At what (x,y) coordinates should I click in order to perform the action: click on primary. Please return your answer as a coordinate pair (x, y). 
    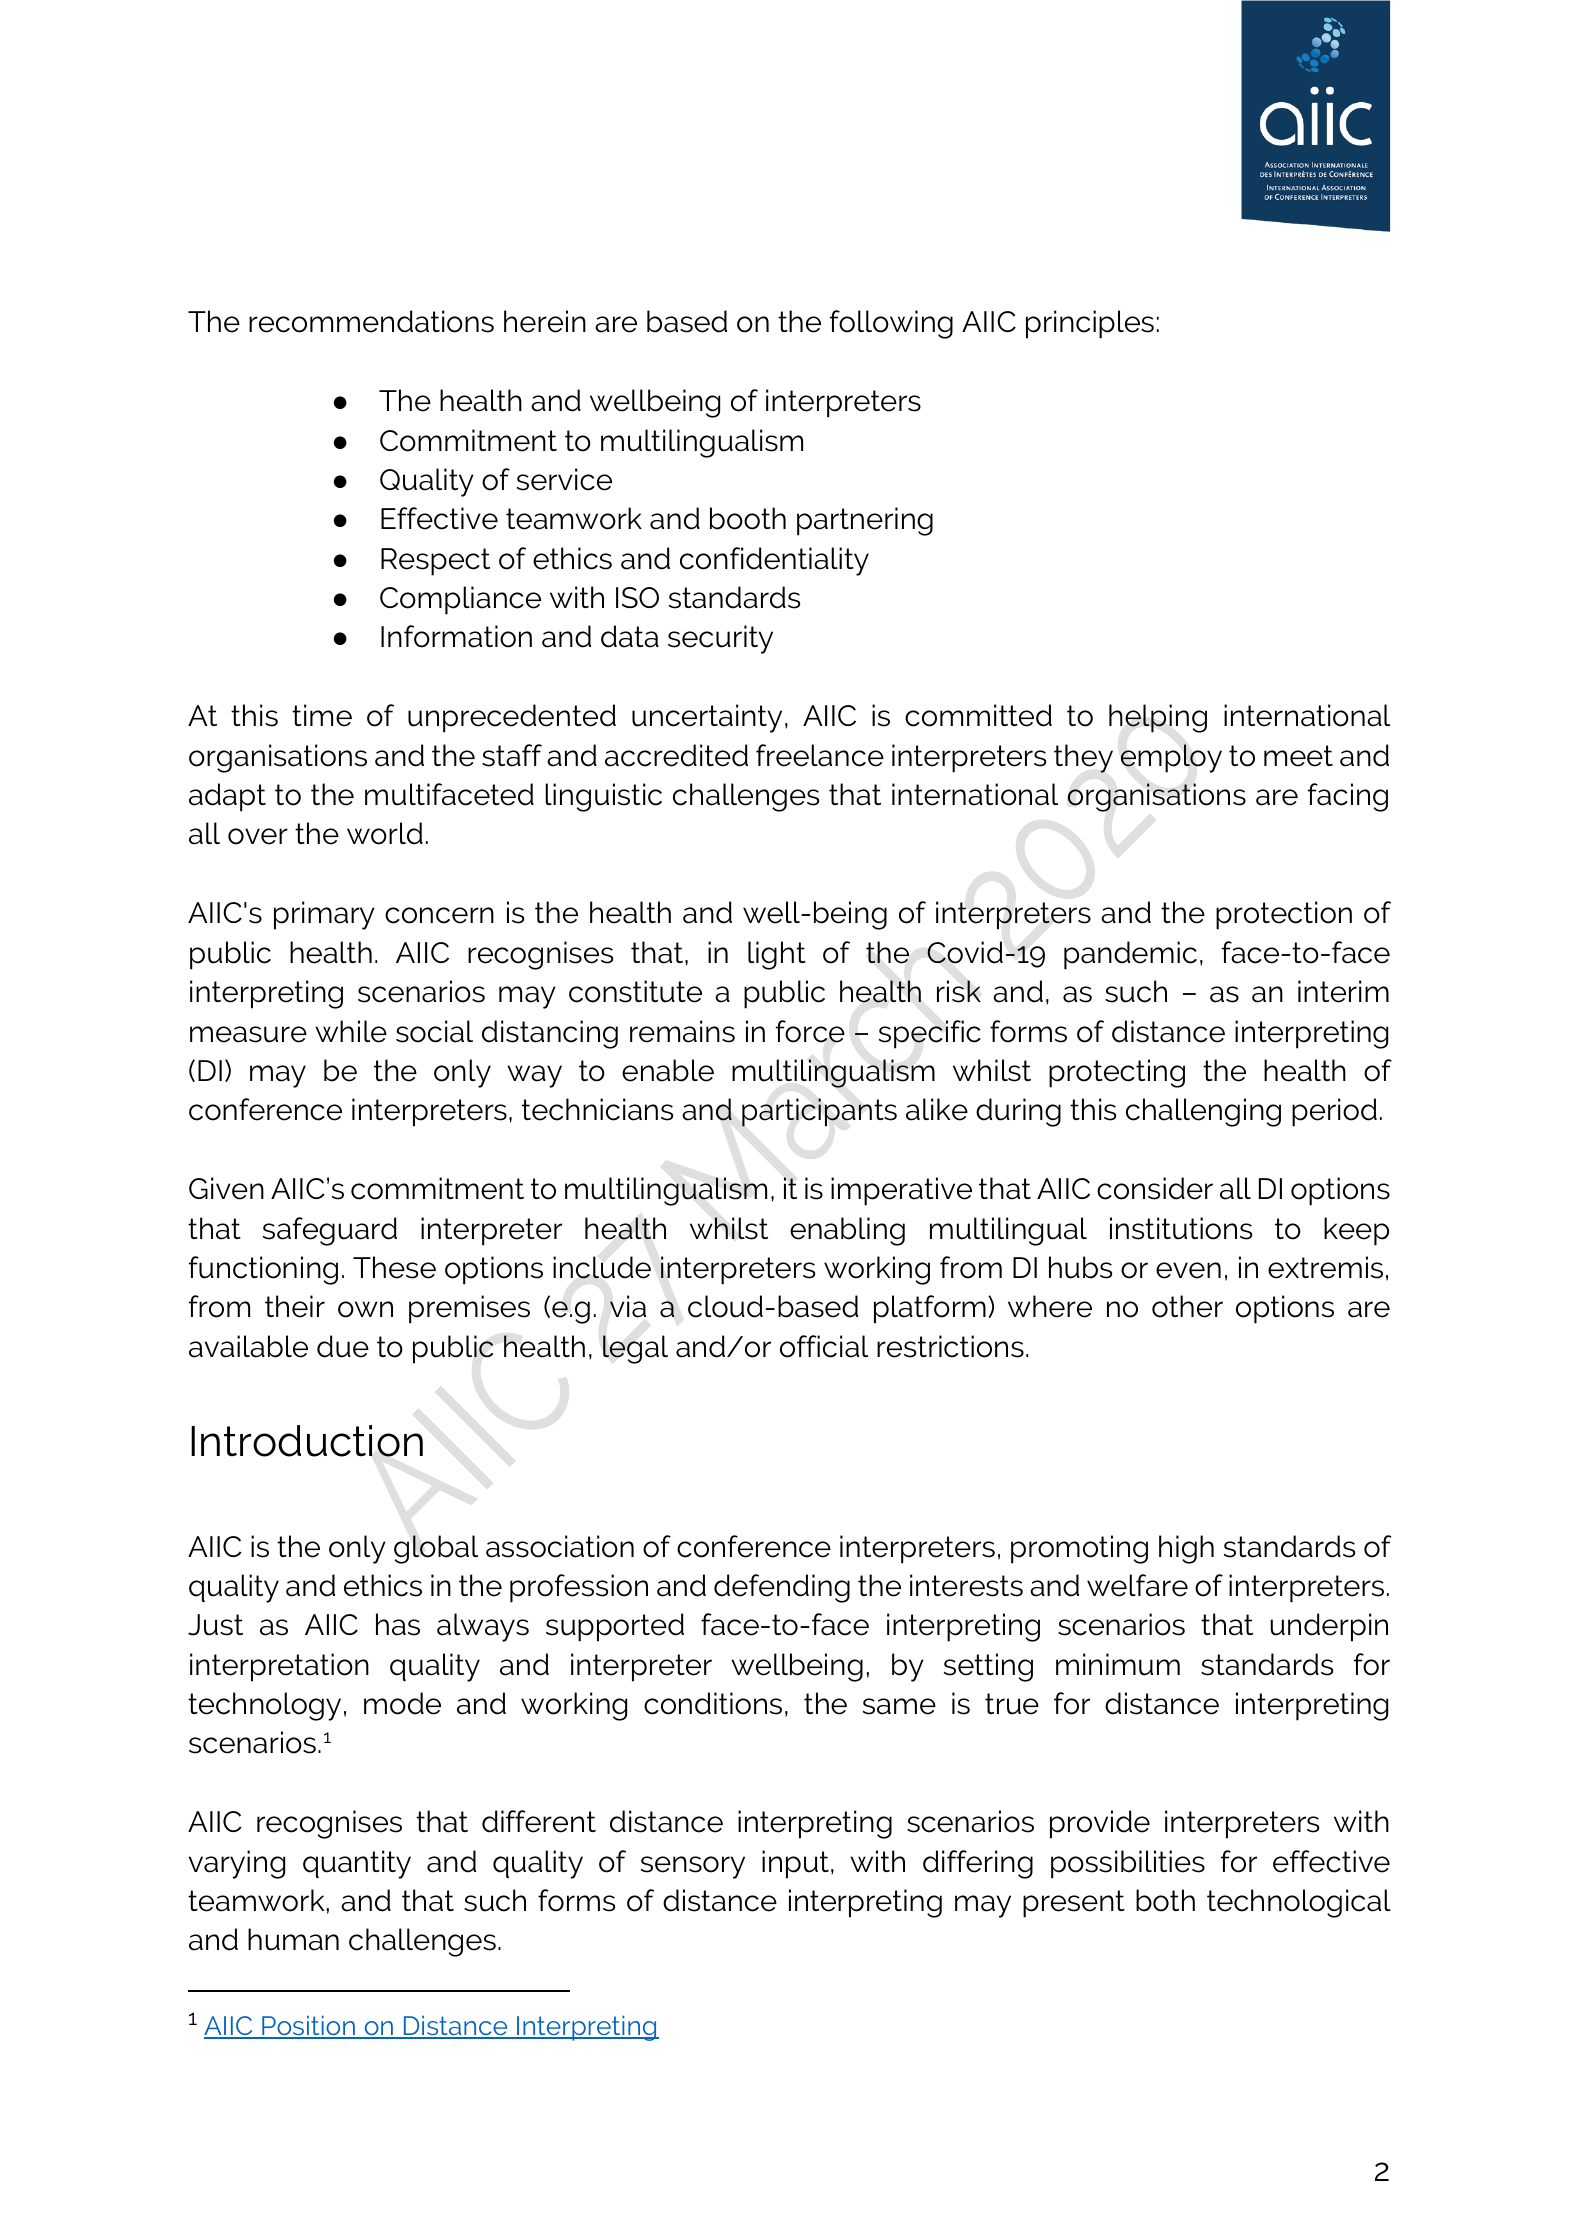
    Looking at the image, I should click on (324, 915).
